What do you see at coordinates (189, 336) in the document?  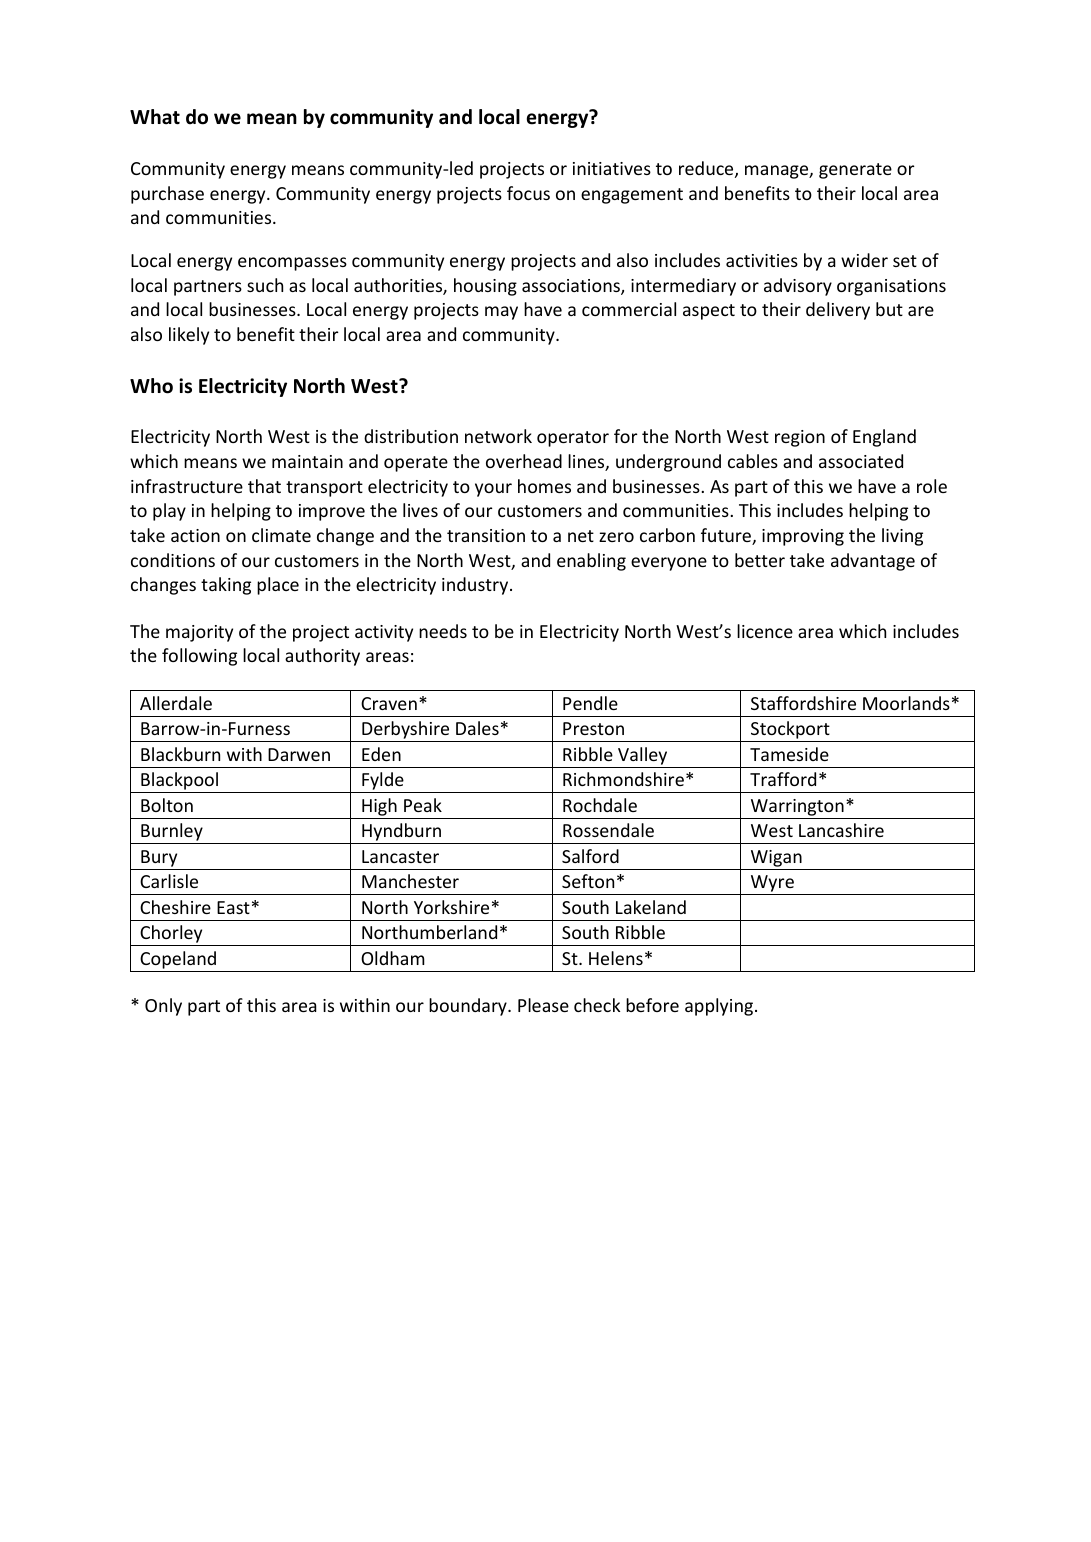 I see `likely` at bounding box center [189, 336].
